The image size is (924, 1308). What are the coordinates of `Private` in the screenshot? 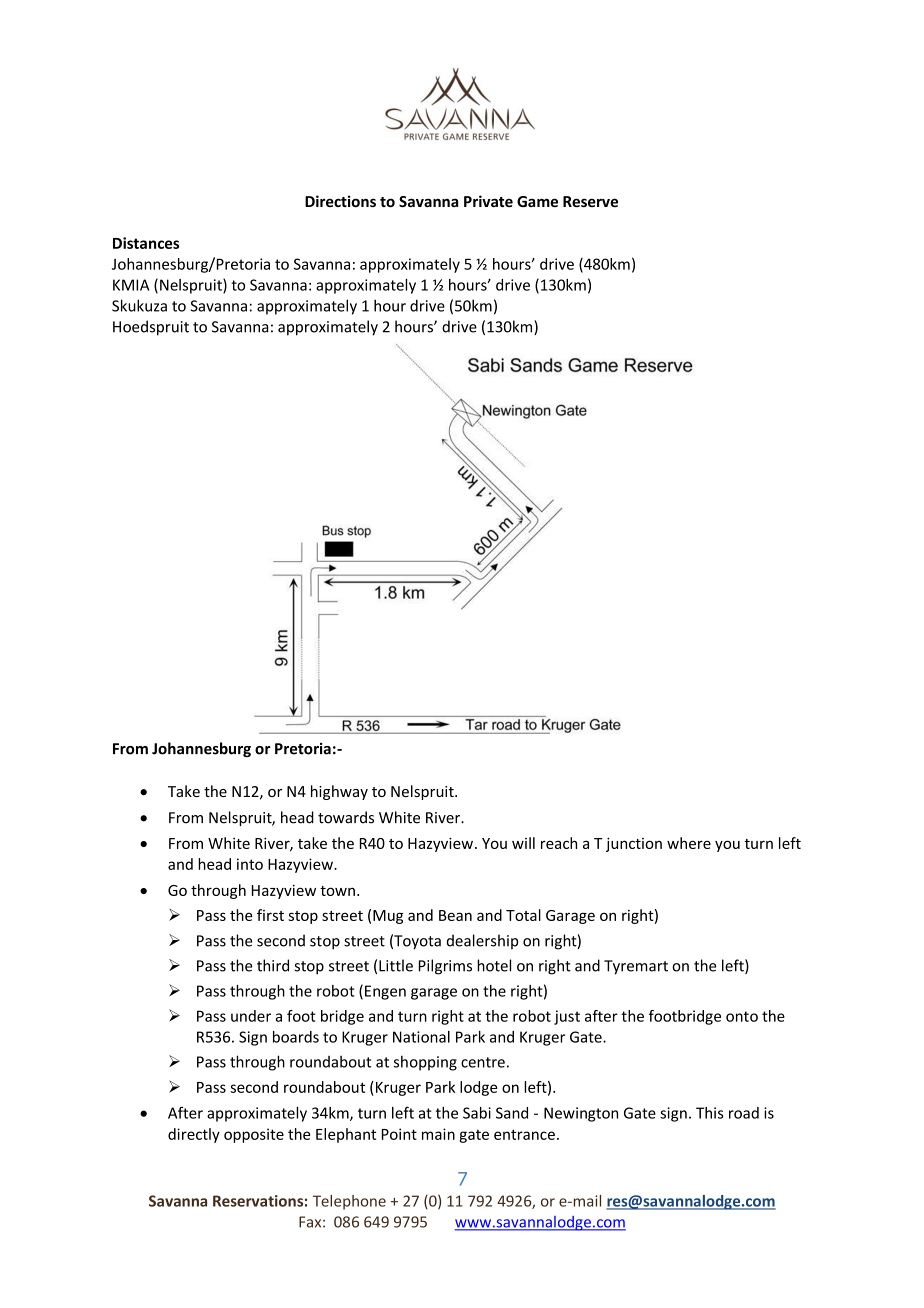 It's located at (488, 201).
